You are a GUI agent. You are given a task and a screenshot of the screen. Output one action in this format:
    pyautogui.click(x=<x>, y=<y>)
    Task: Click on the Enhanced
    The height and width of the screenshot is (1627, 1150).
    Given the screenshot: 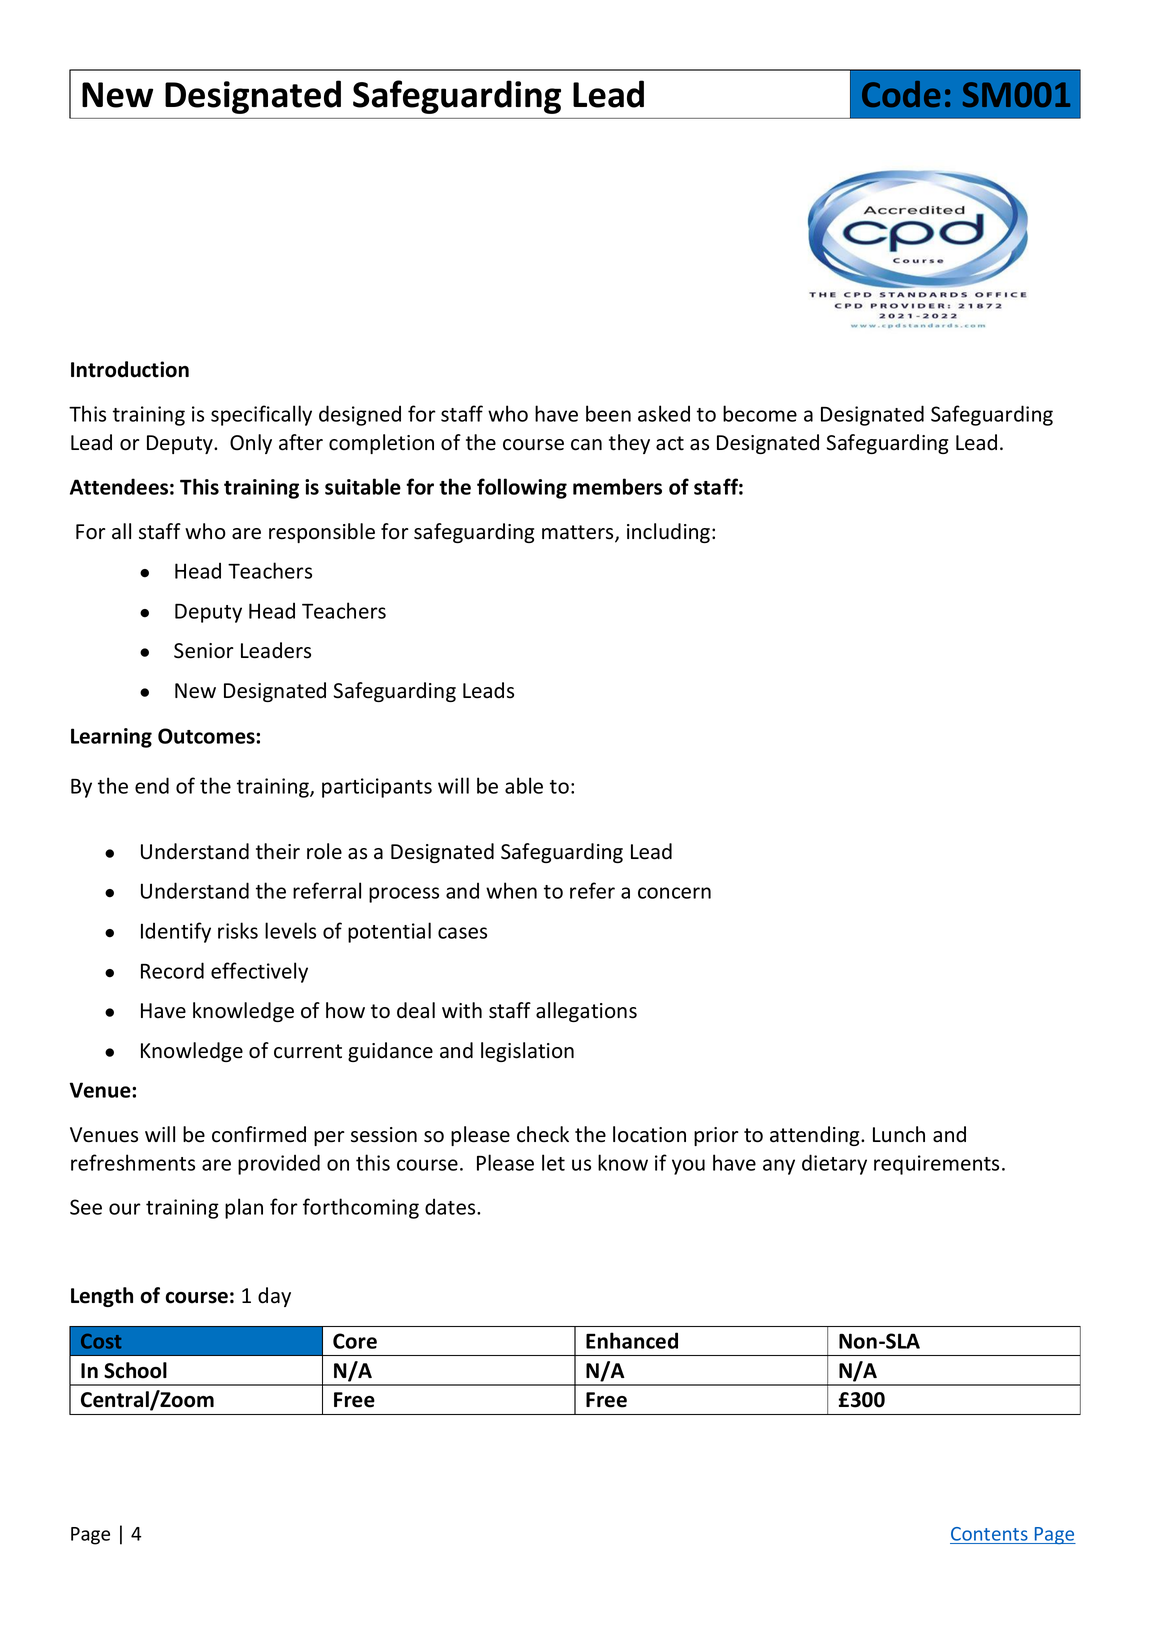 What is the action you would take?
    pyautogui.click(x=632, y=1340)
